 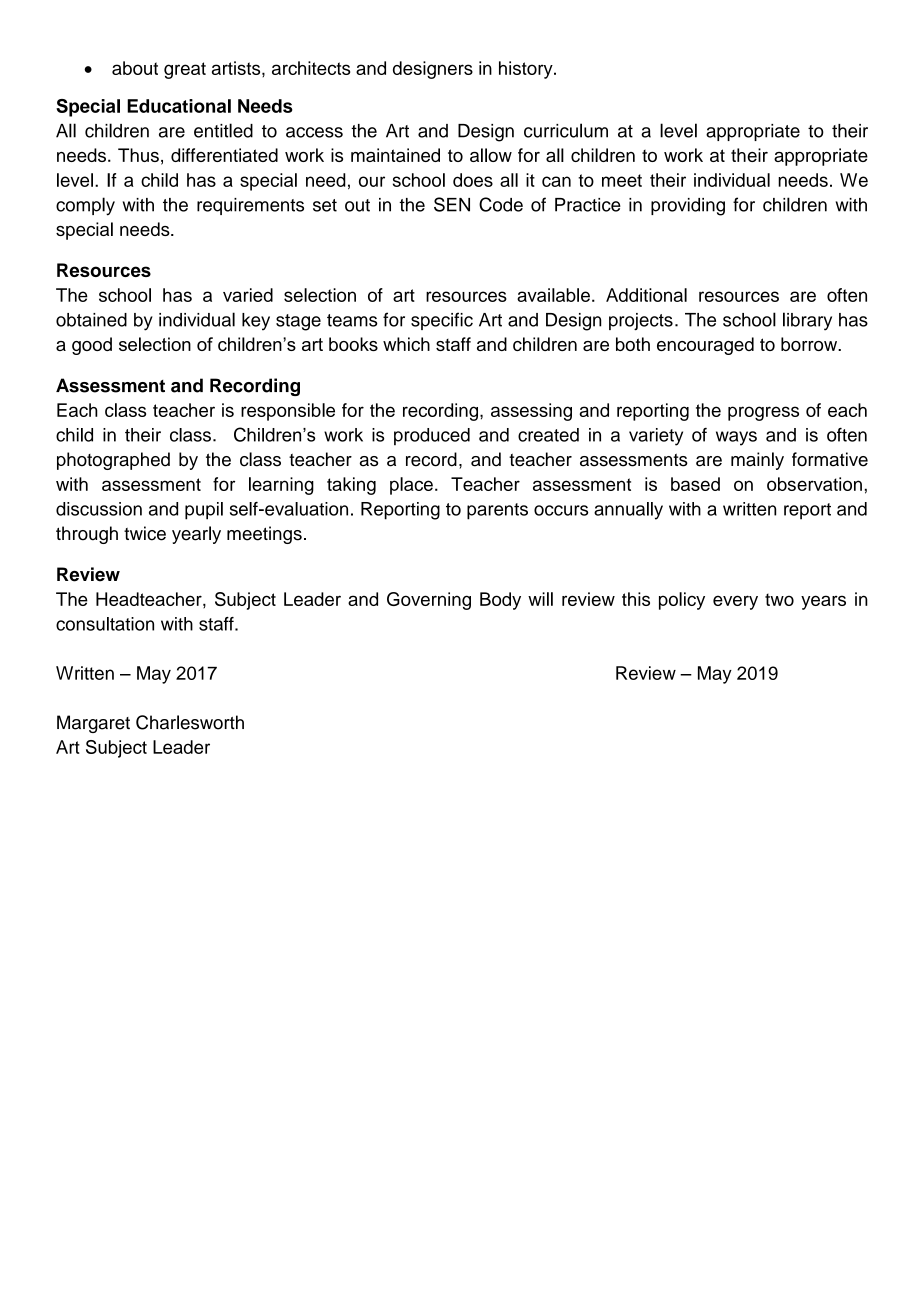 I want to click on Charlesworth, so click(x=190, y=722).
